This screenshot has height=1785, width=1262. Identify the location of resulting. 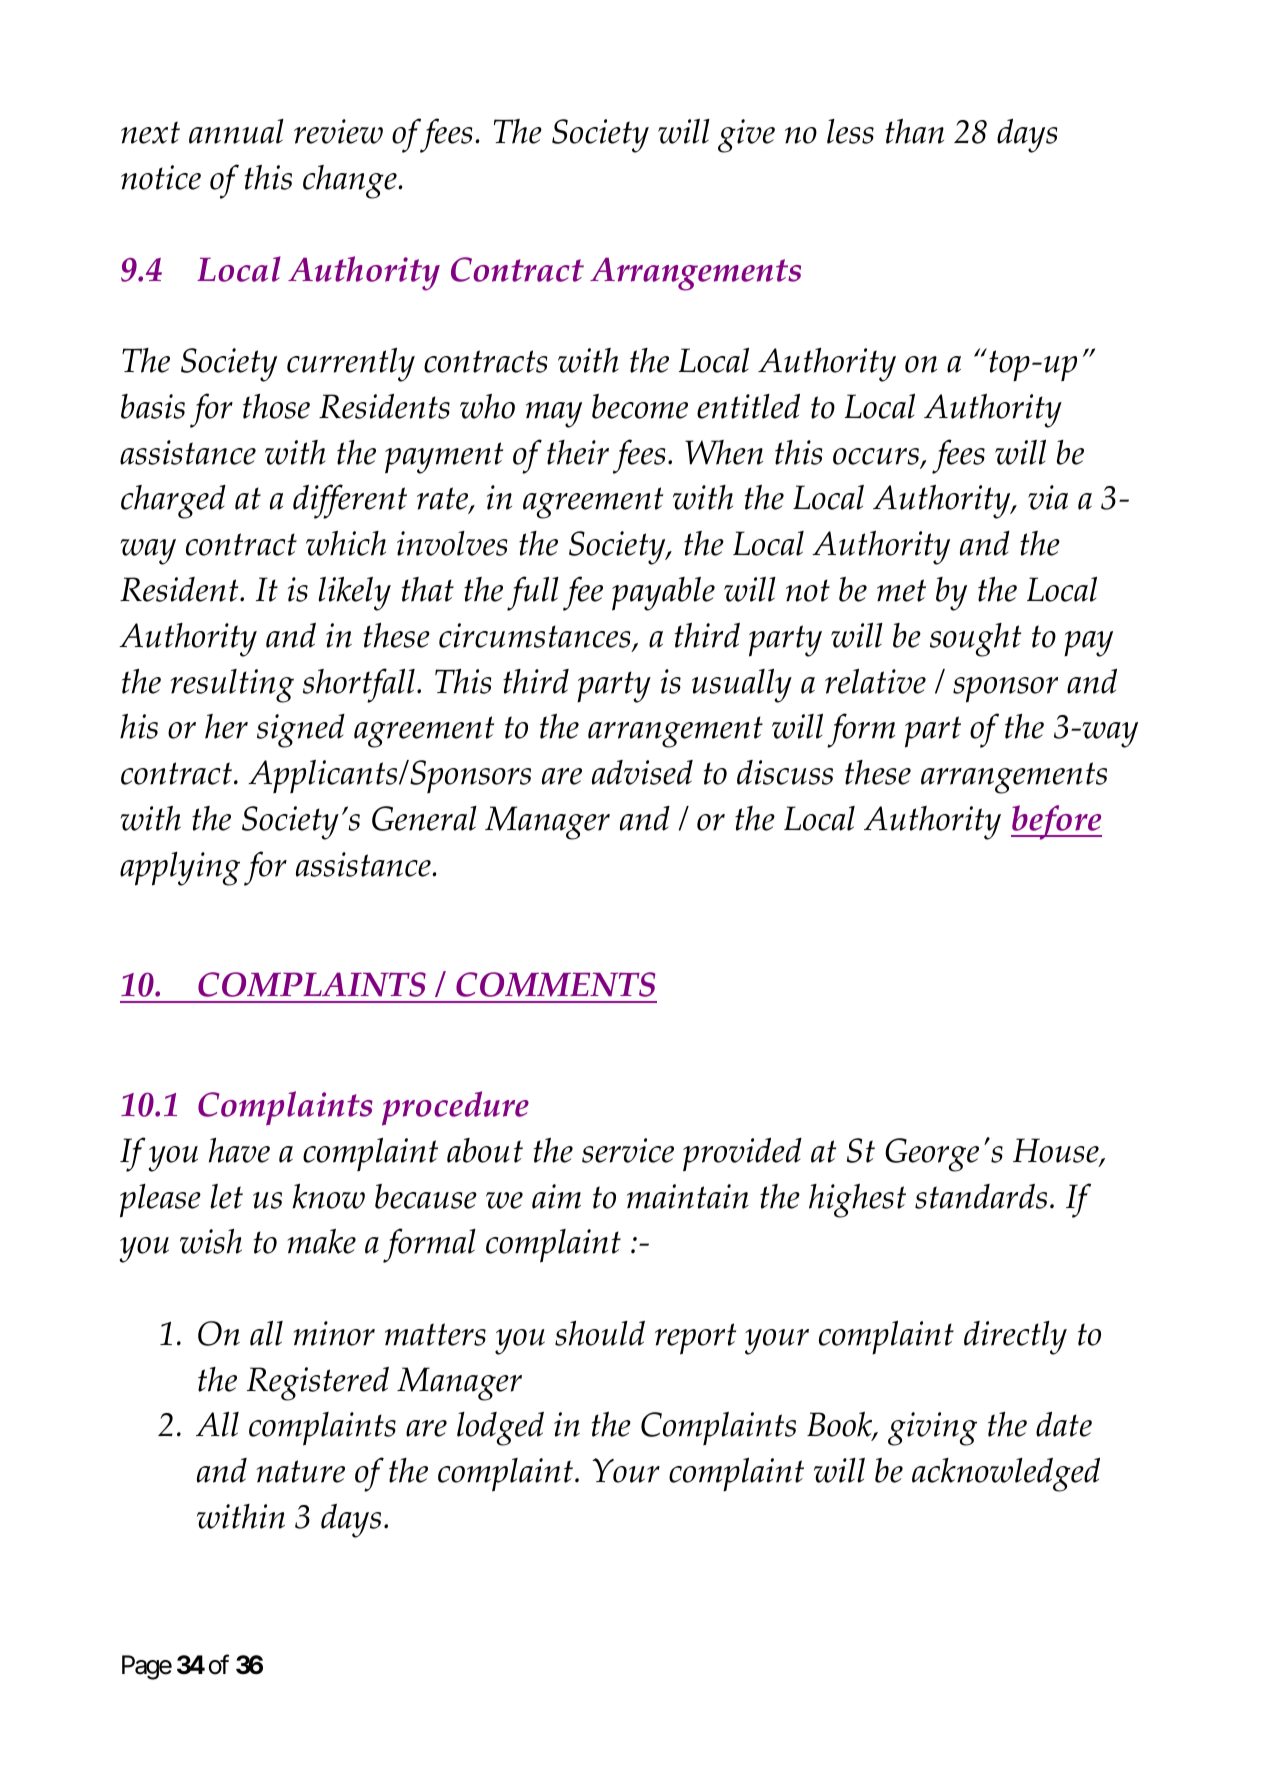
(232, 686).
